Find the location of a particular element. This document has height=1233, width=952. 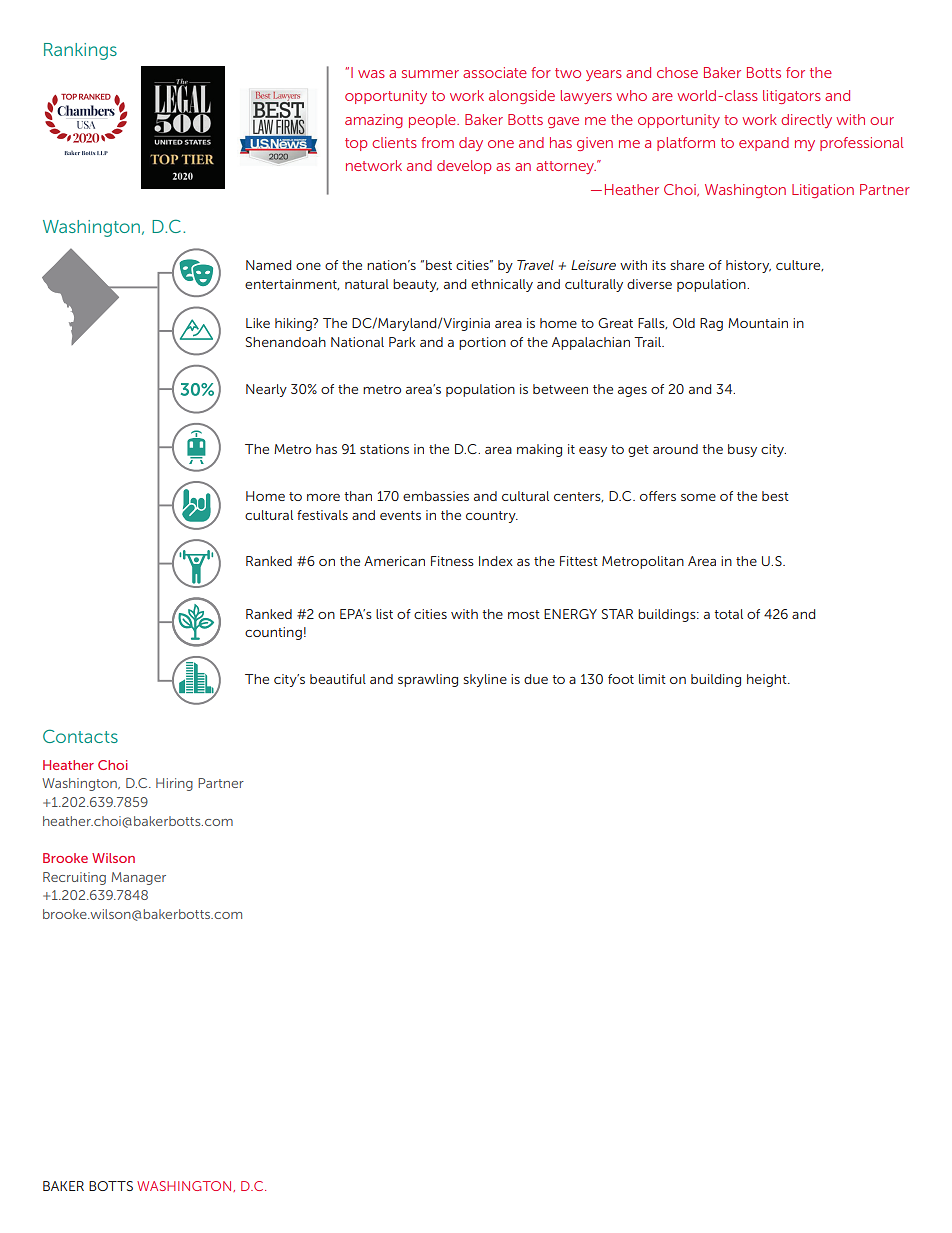

Manager is located at coordinates (139, 878).
